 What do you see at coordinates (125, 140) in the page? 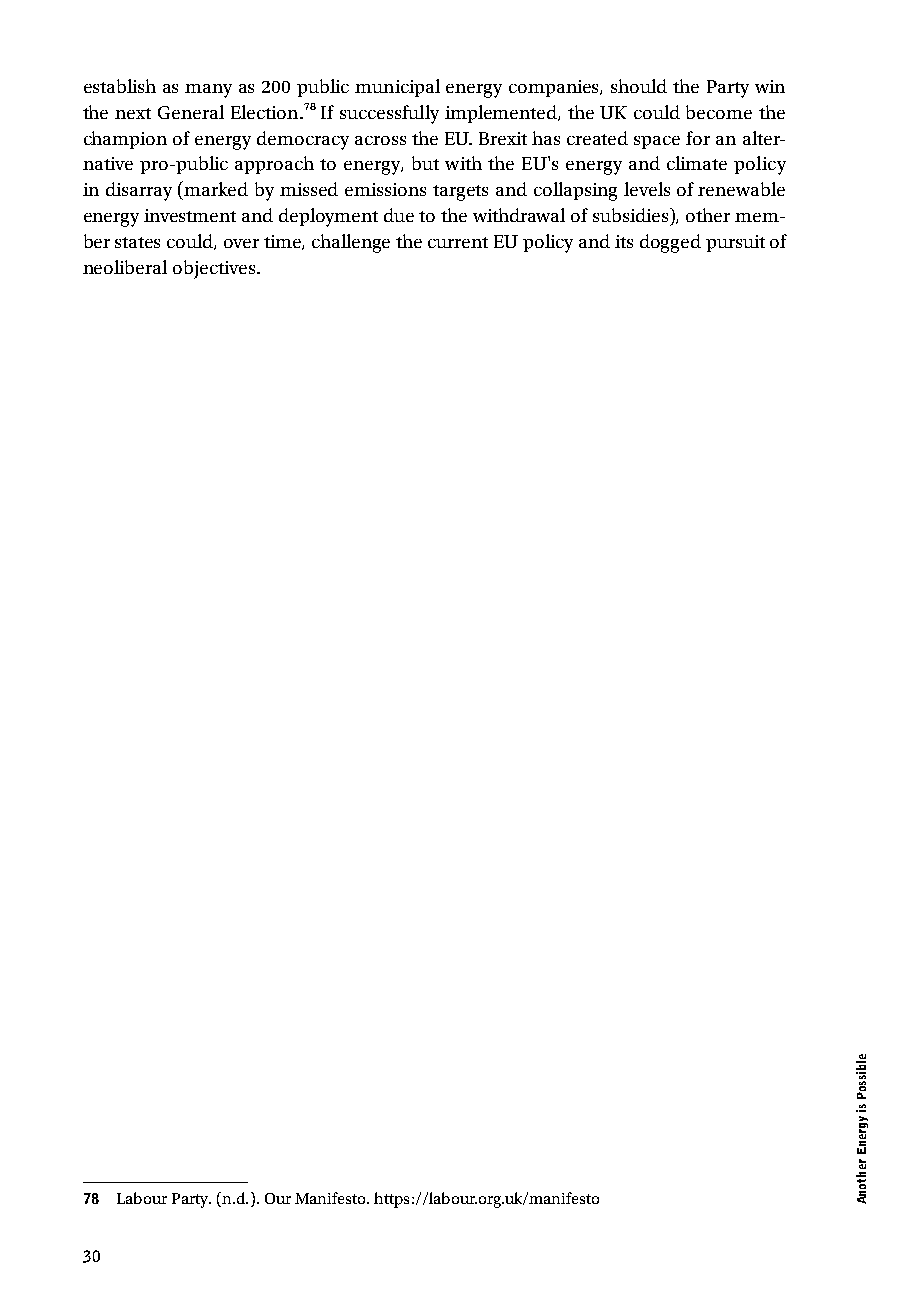
I see `champion` at bounding box center [125, 140].
